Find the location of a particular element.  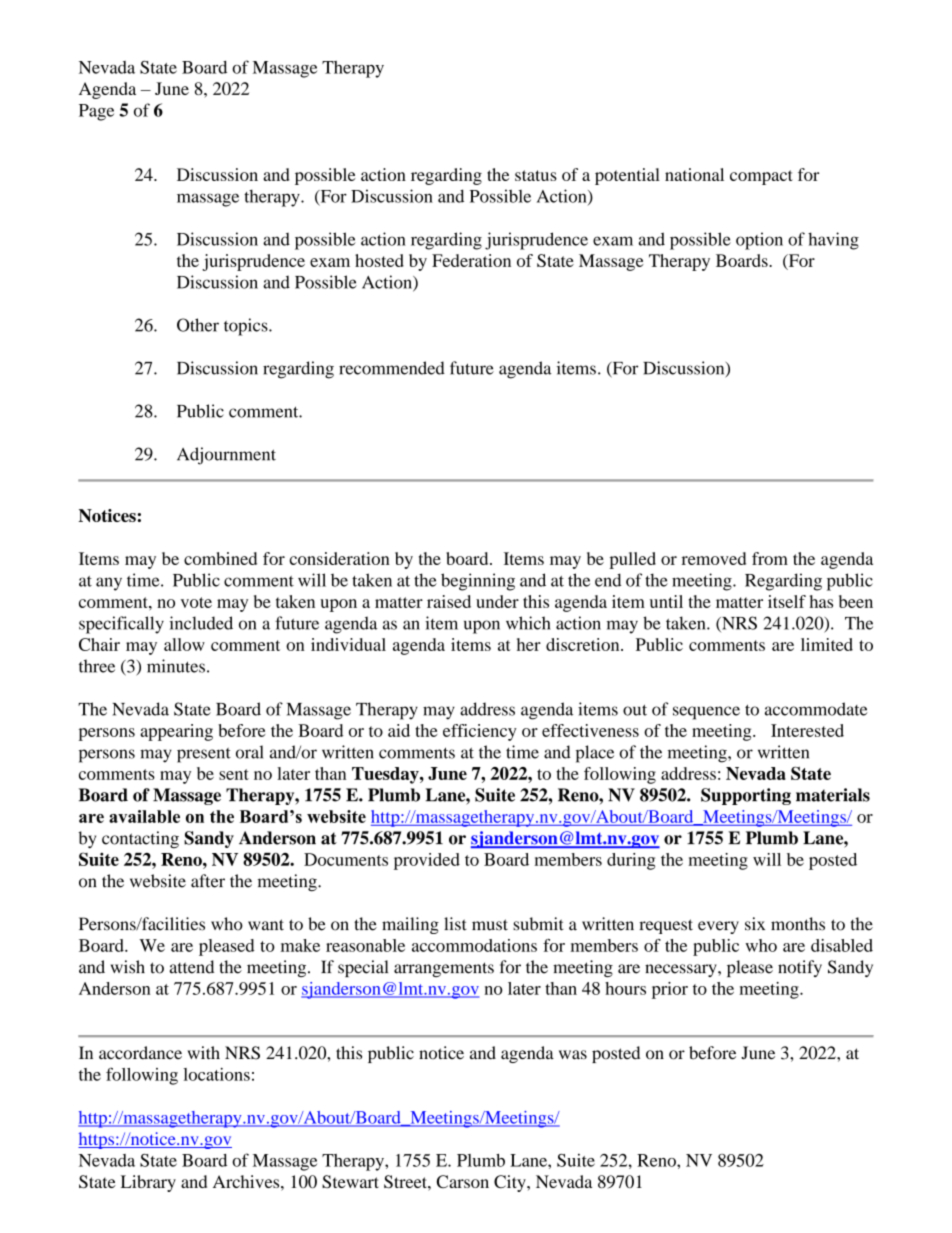

compact is located at coordinates (761, 177).
